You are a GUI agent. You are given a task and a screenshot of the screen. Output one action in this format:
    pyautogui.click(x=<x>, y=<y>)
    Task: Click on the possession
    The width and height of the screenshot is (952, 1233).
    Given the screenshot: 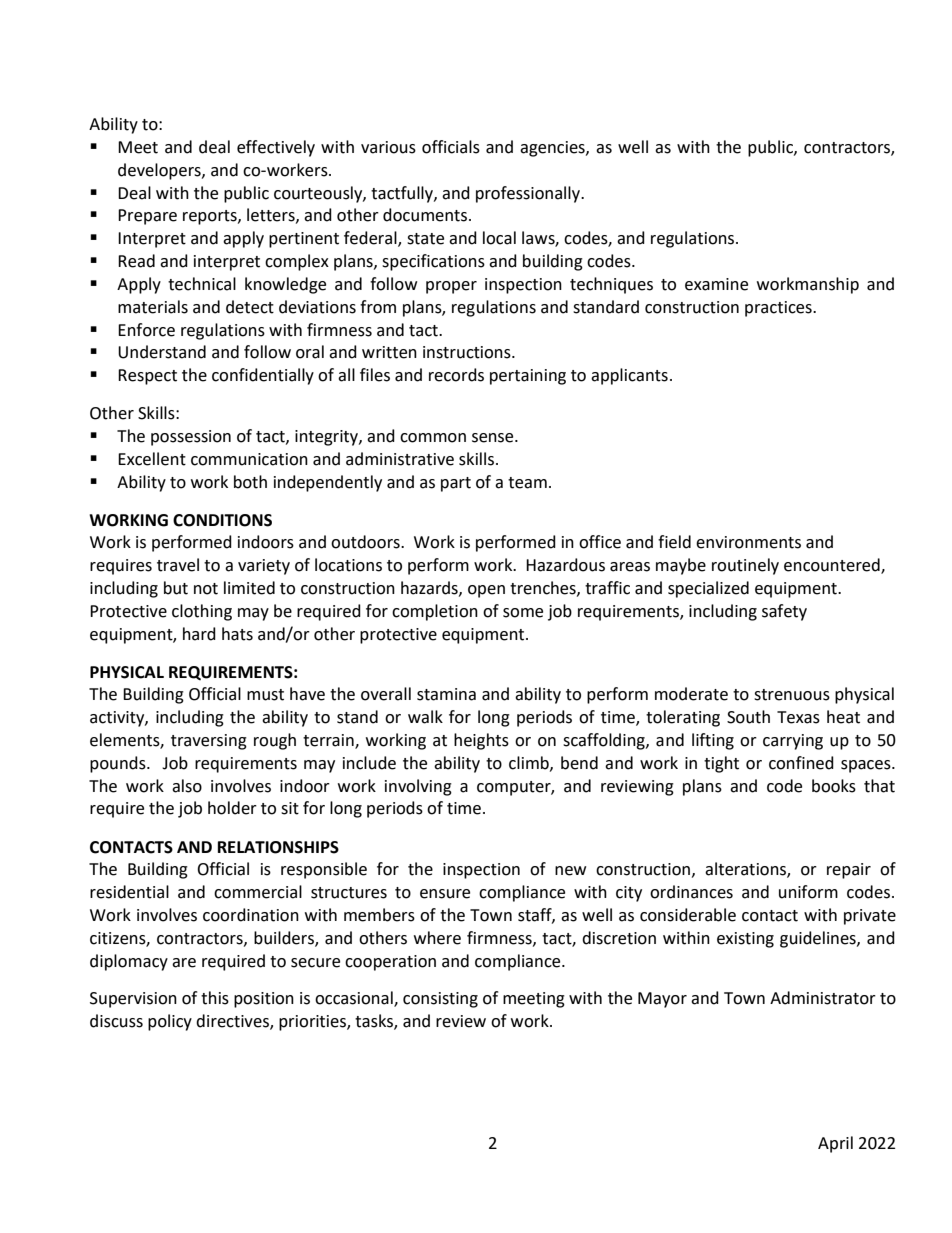 What is the action you would take?
    pyautogui.click(x=191, y=438)
